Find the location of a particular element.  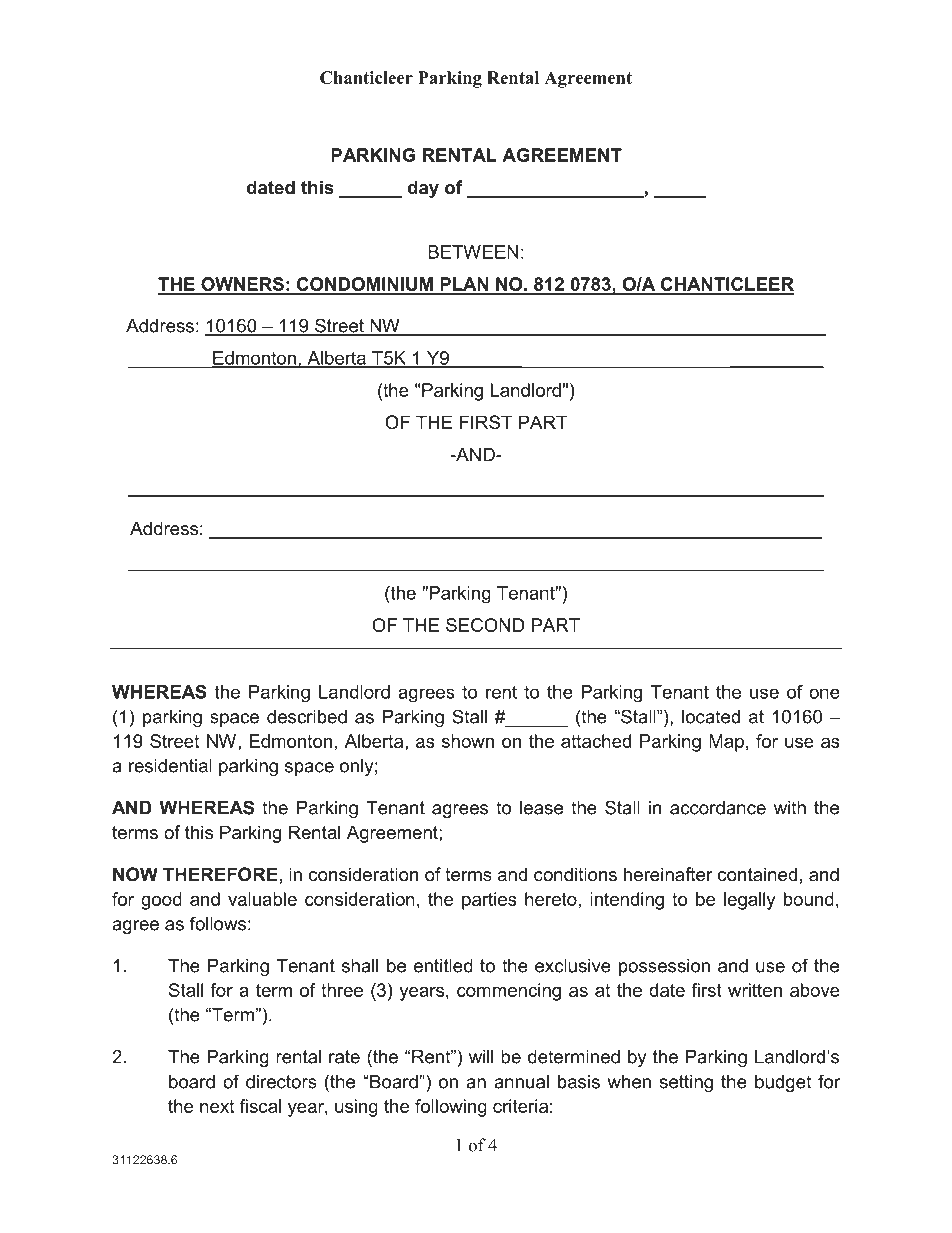

residential is located at coordinates (170, 766).
